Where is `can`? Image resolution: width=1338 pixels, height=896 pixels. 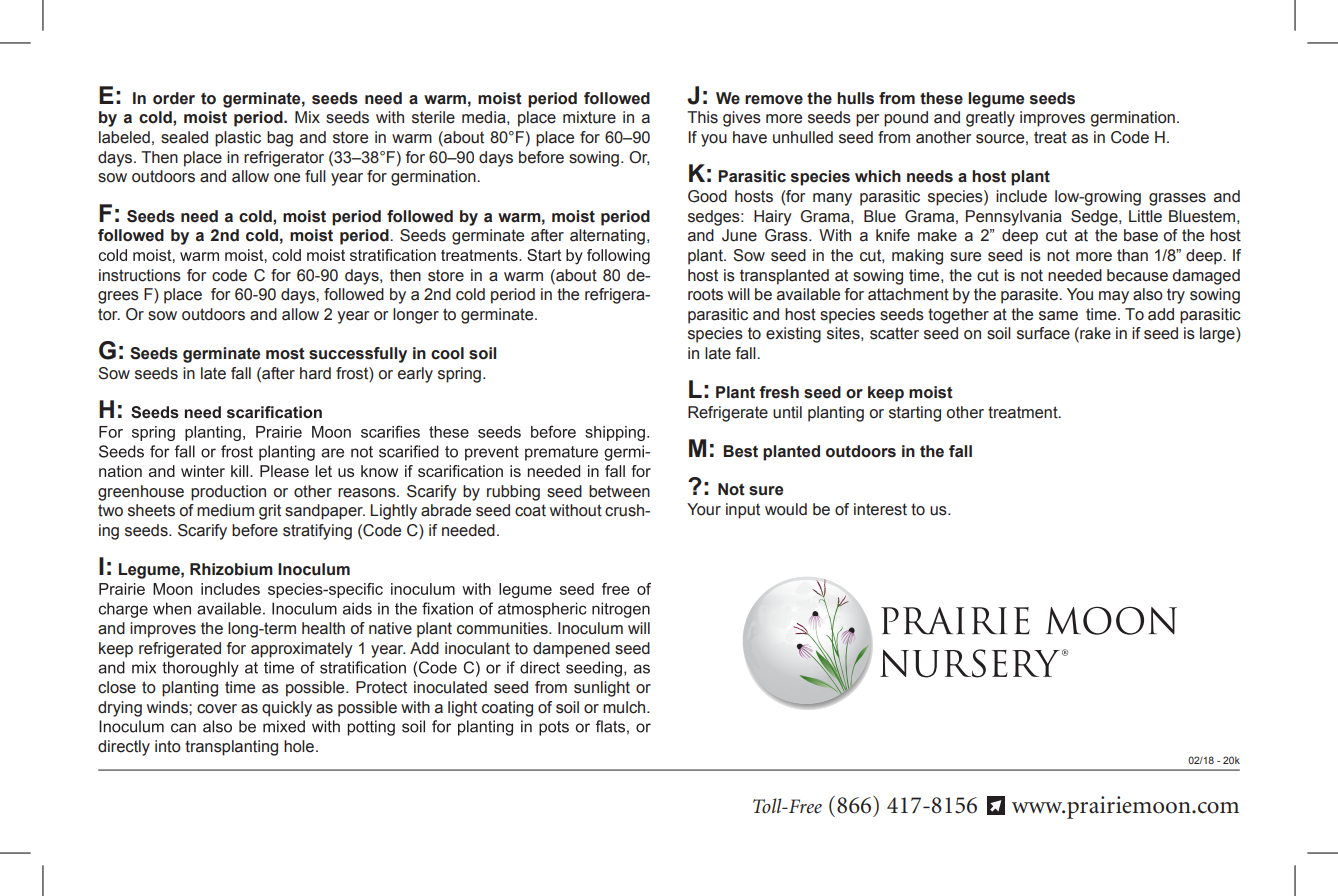
can is located at coordinates (183, 728).
